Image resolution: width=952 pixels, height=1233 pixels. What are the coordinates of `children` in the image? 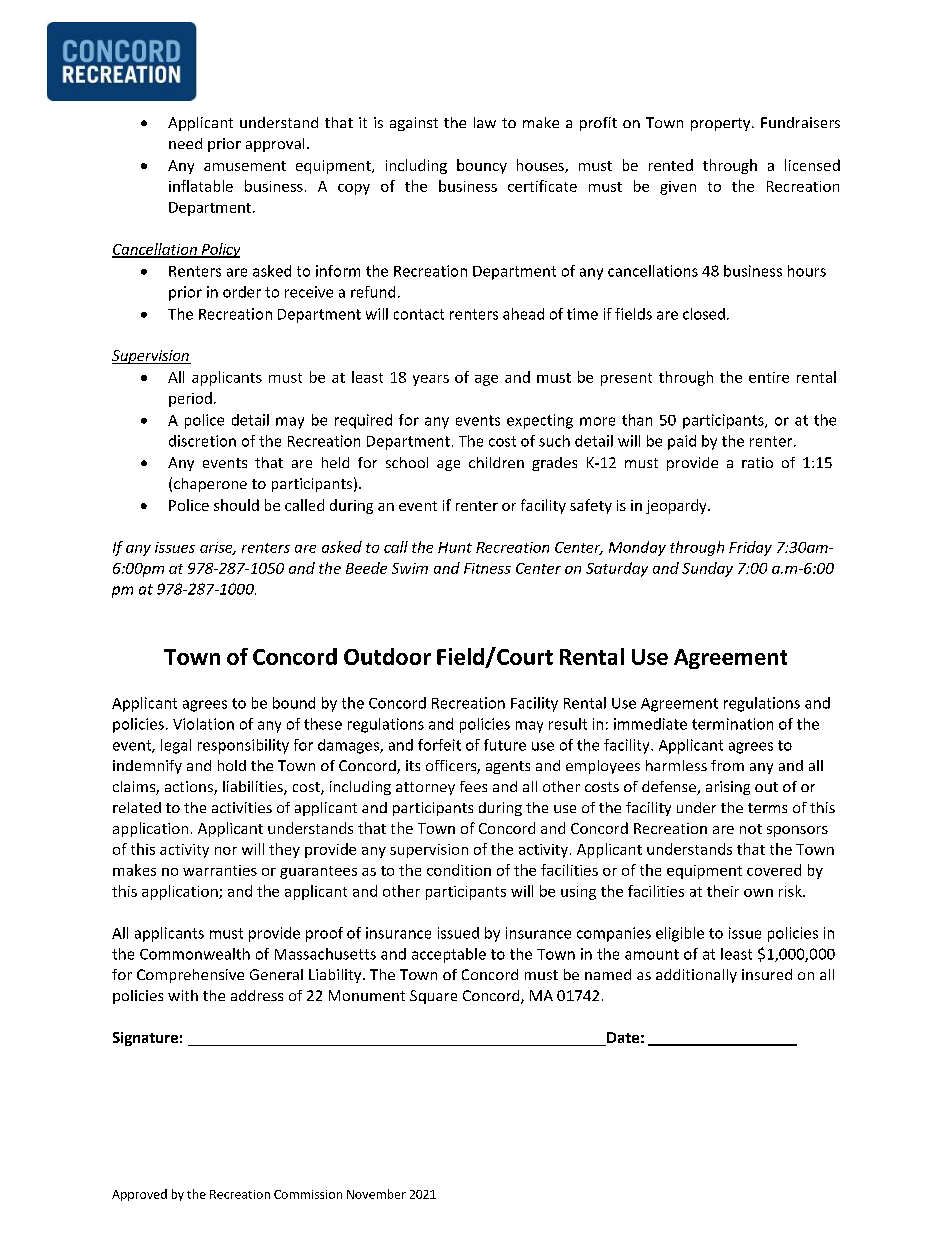 It's located at (496, 462).
